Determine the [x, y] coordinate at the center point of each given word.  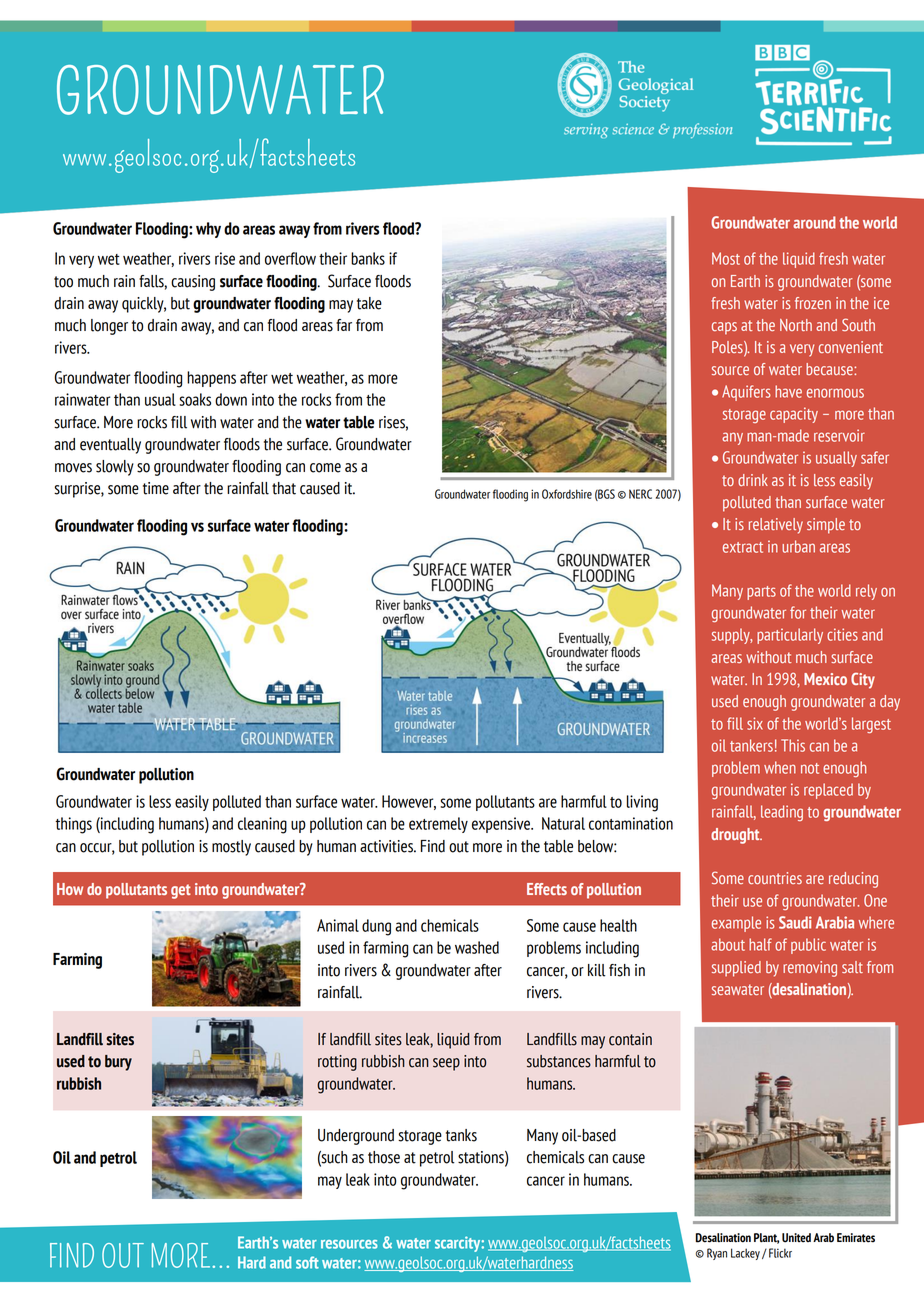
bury [118, 1063]
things [73, 825]
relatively [776, 526]
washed [477, 947]
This [793, 745]
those [384, 1157]
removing [810, 969]
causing [193, 283]
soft [307, 1262]
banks [368, 258]
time [156, 488]
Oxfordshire [567, 494]
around [814, 222]
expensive [502, 825]
